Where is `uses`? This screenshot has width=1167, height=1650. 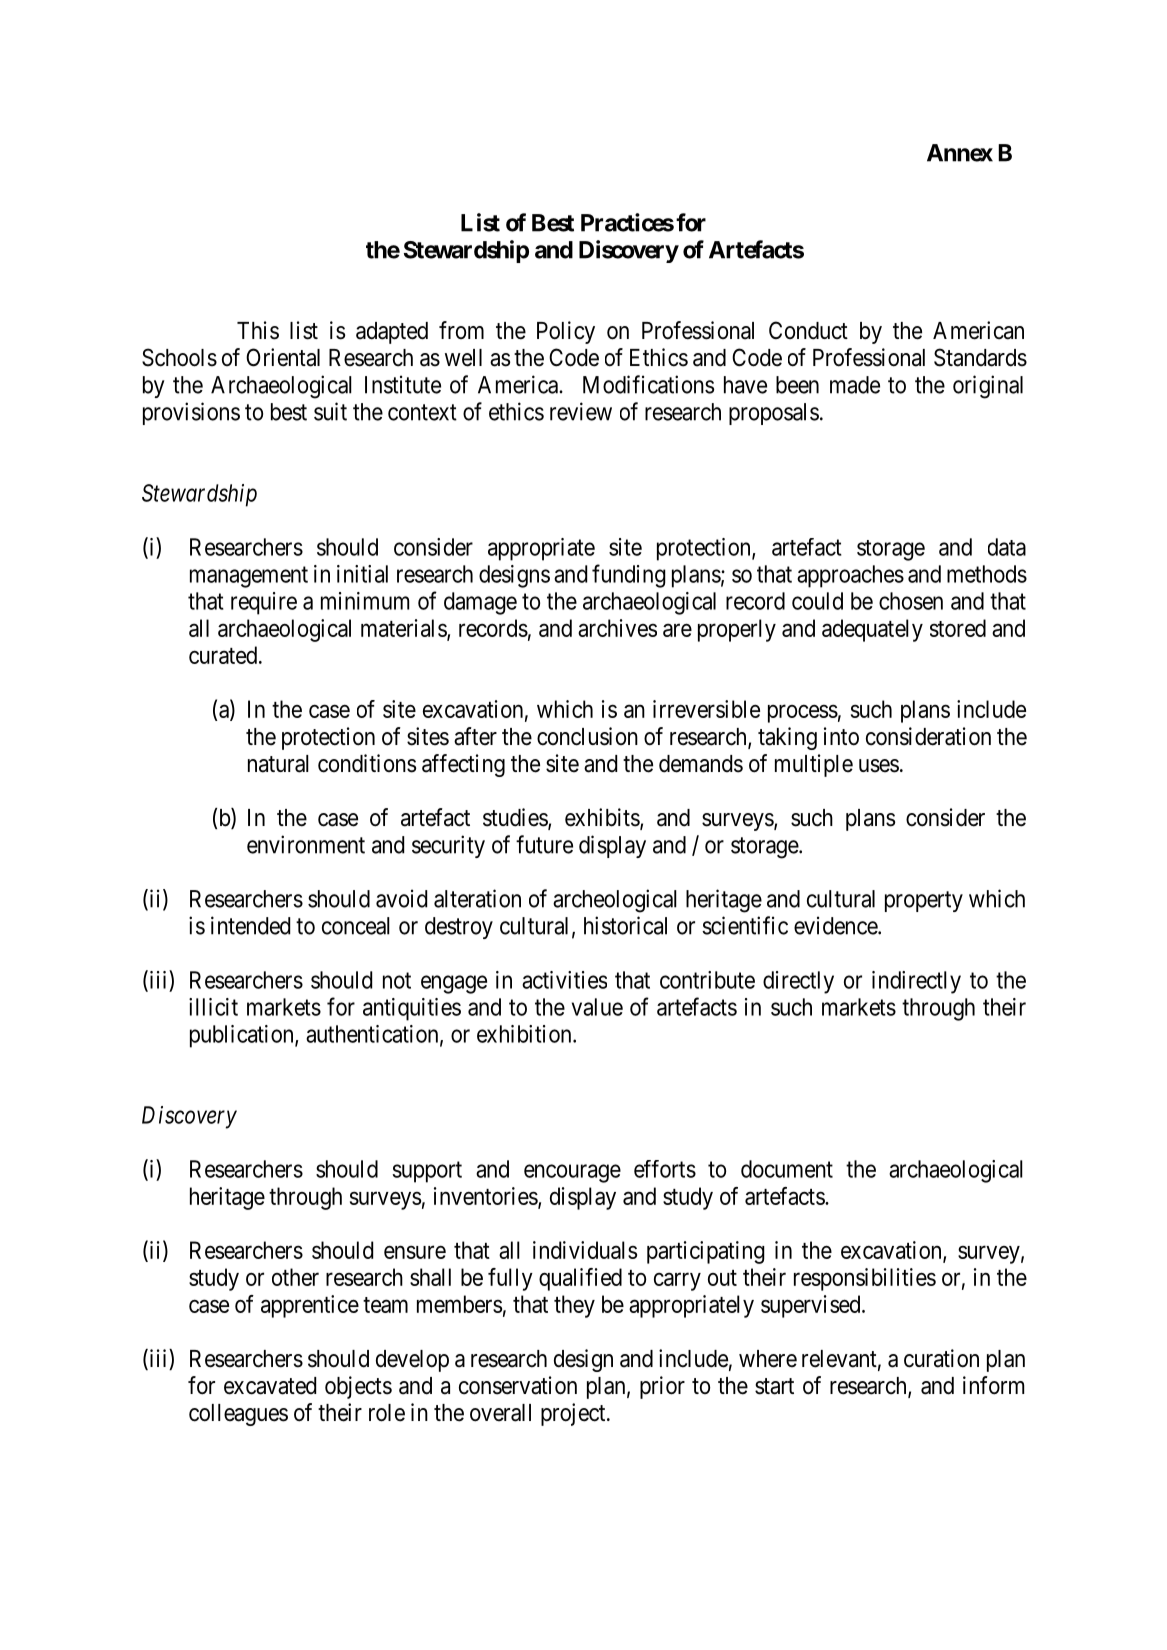
uses is located at coordinates (879, 766).
